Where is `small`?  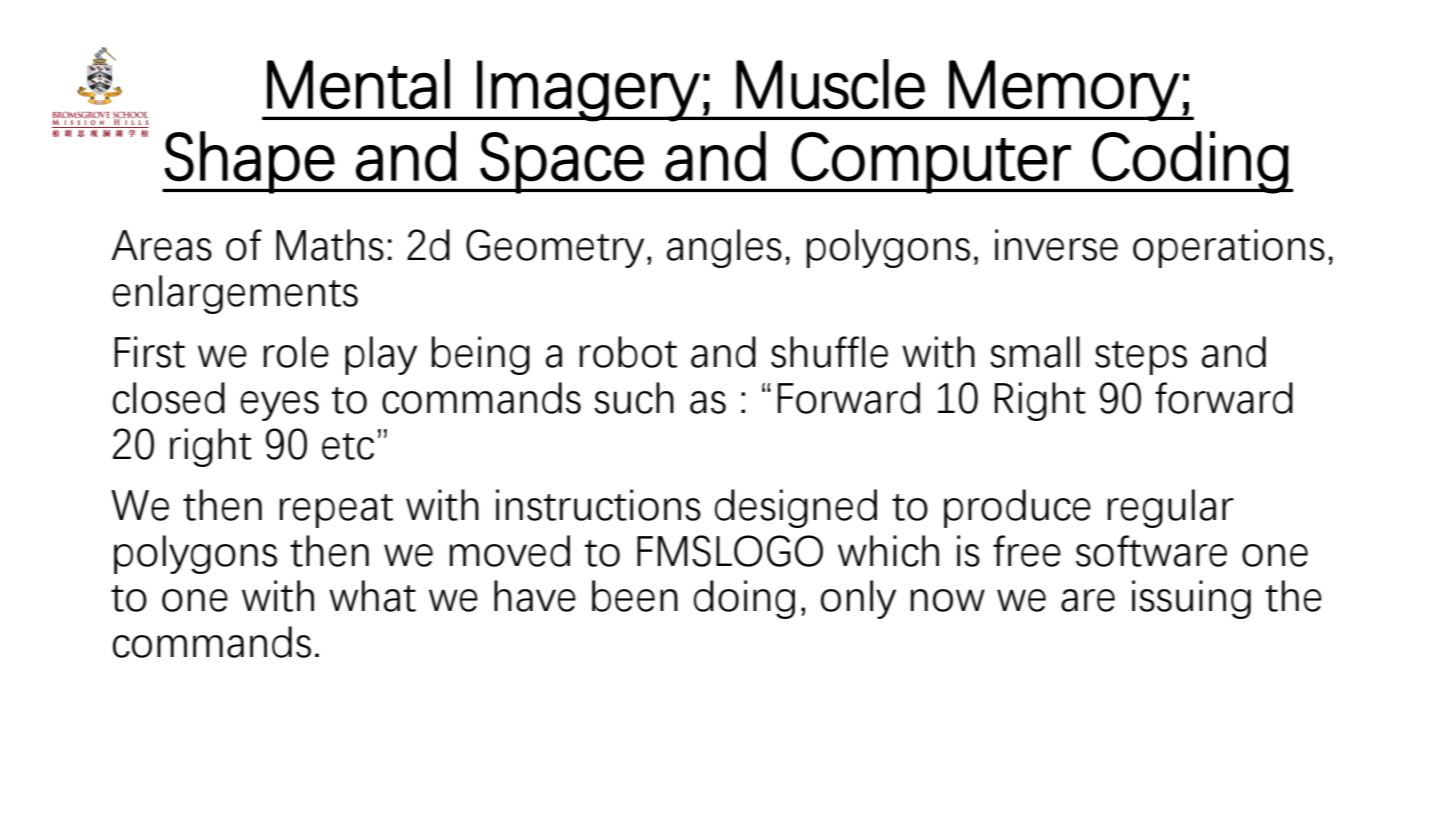 small is located at coordinates (1035, 352).
